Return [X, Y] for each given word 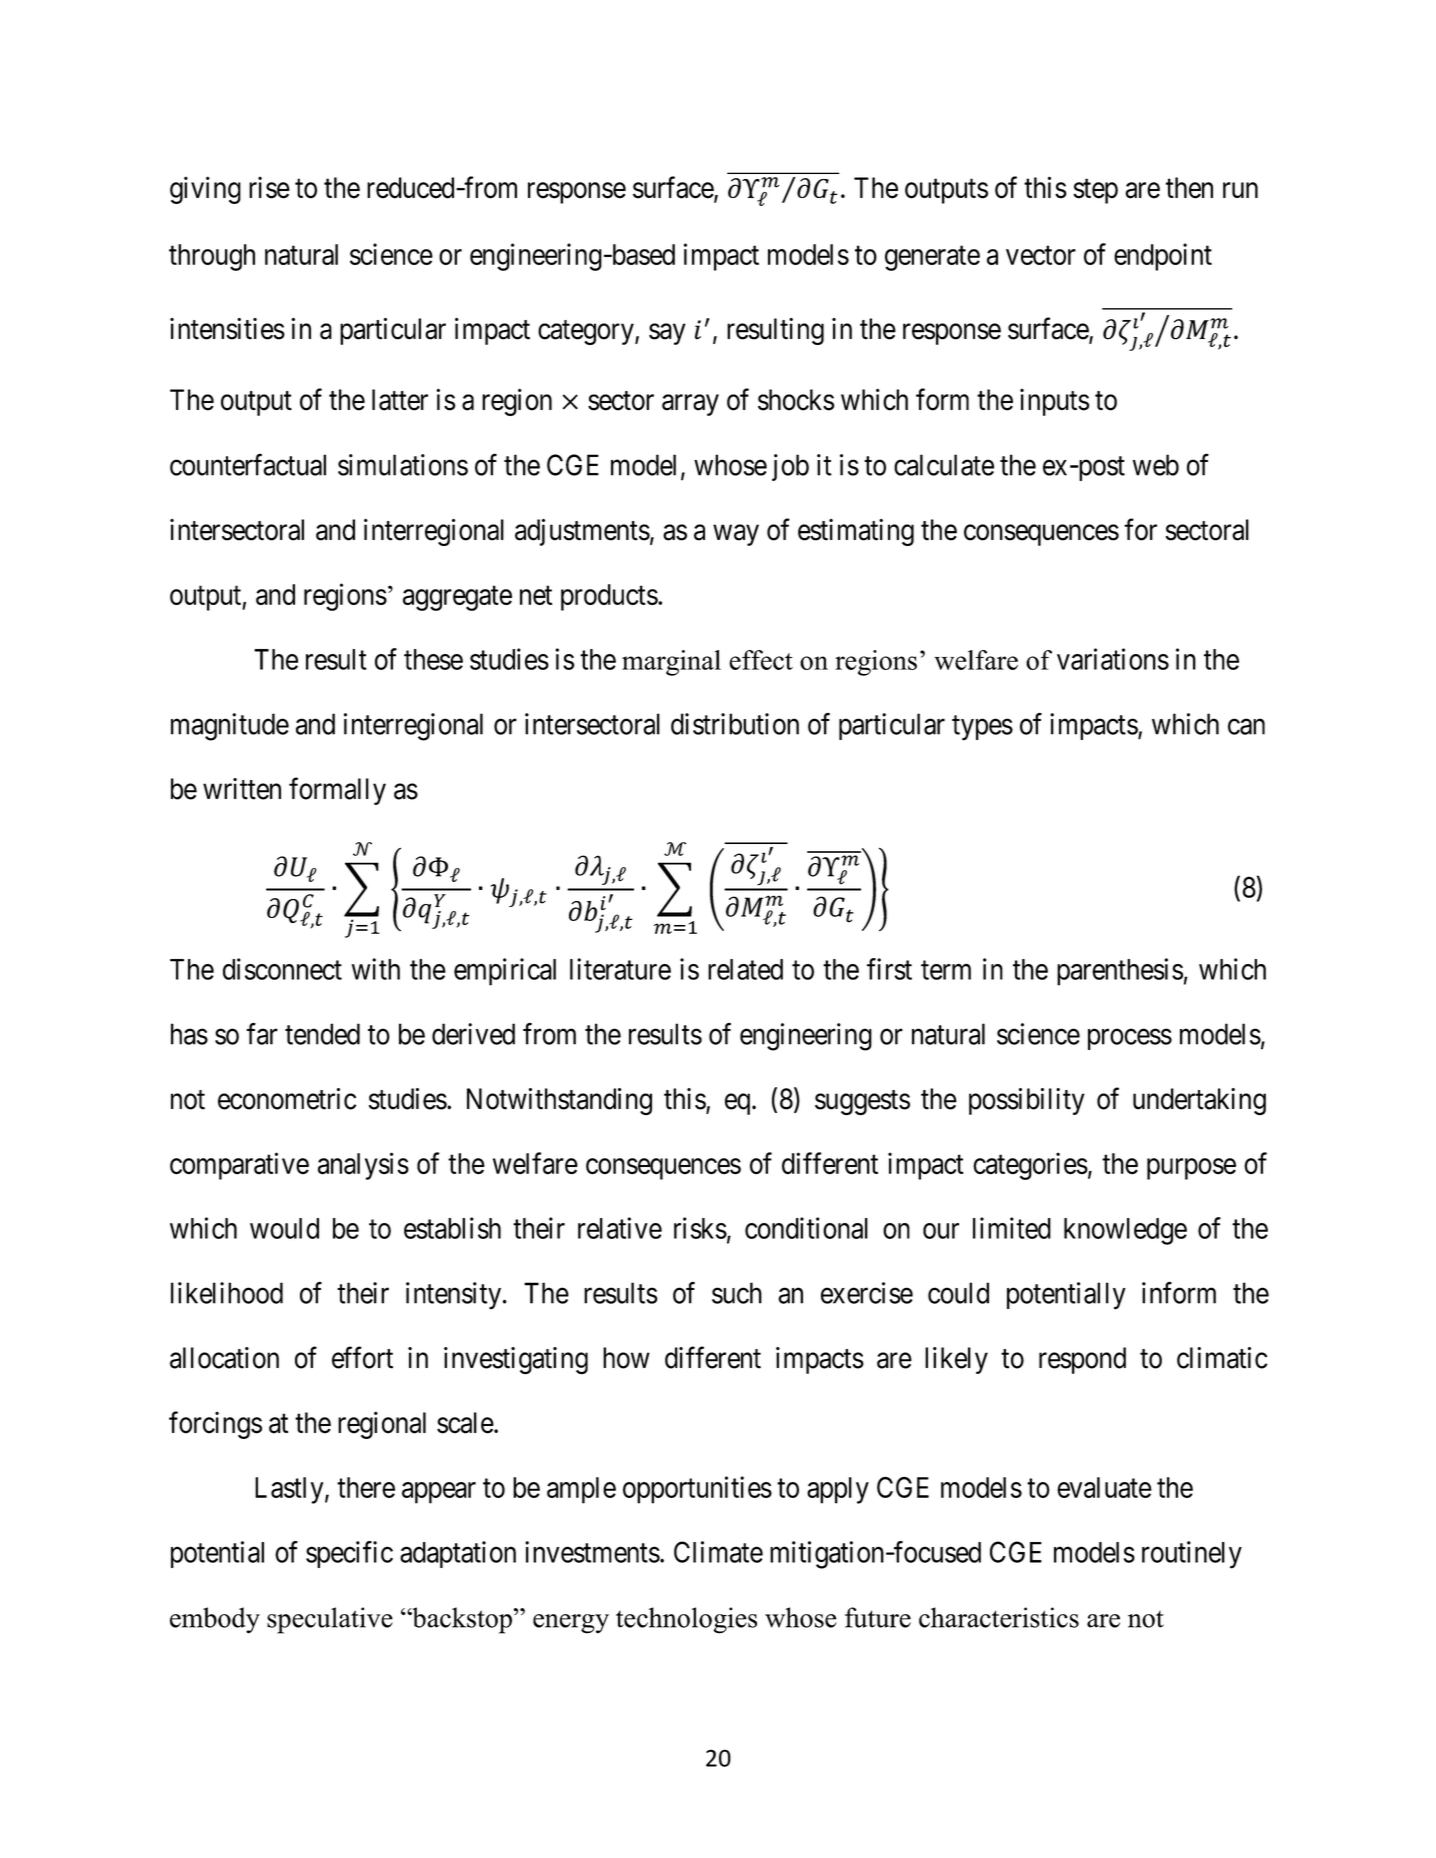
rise [269, 187]
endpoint [1163, 257]
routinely [1192, 1555]
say [667, 334]
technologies [686, 1620]
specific [349, 1554]
